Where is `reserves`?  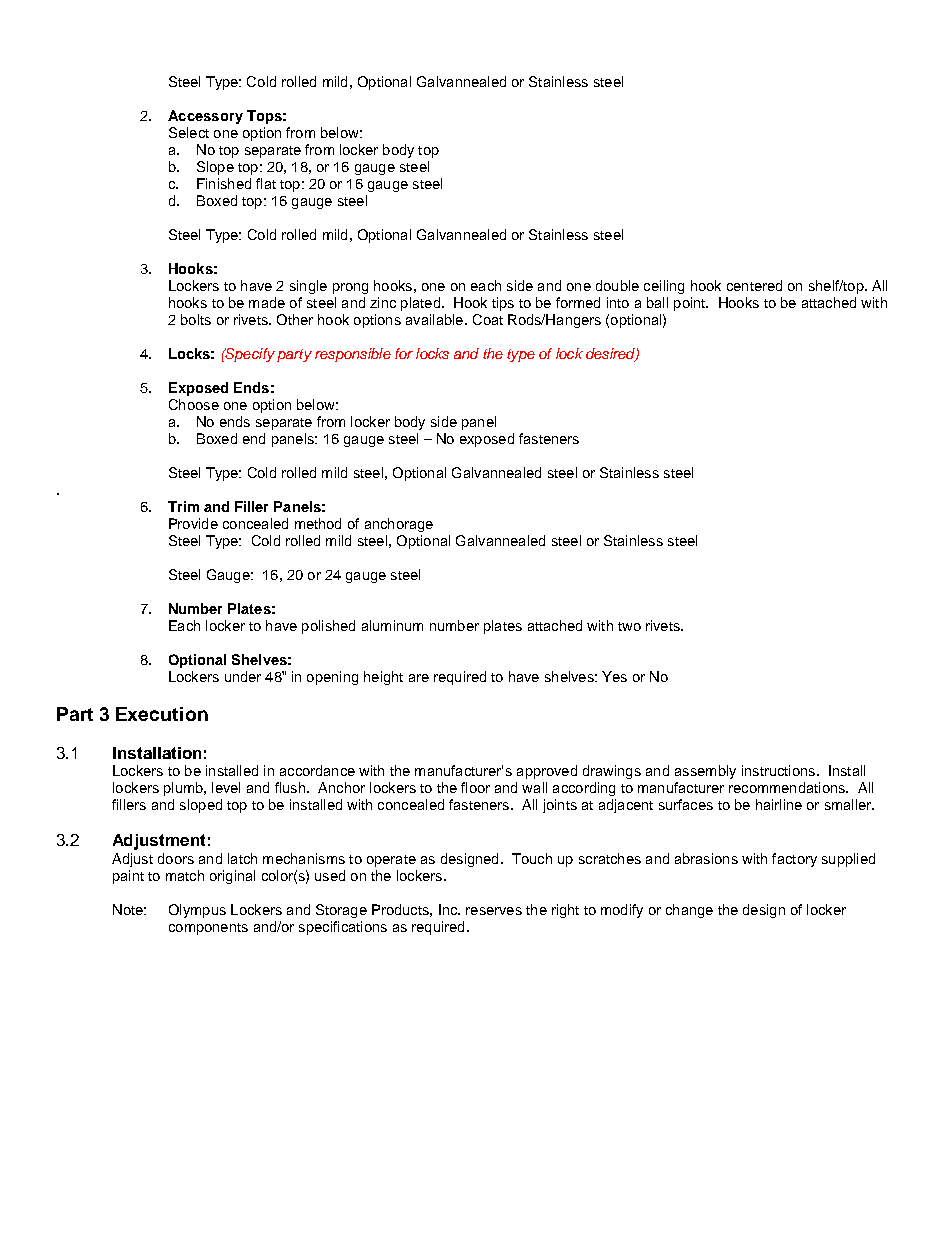
reserves is located at coordinates (494, 911).
